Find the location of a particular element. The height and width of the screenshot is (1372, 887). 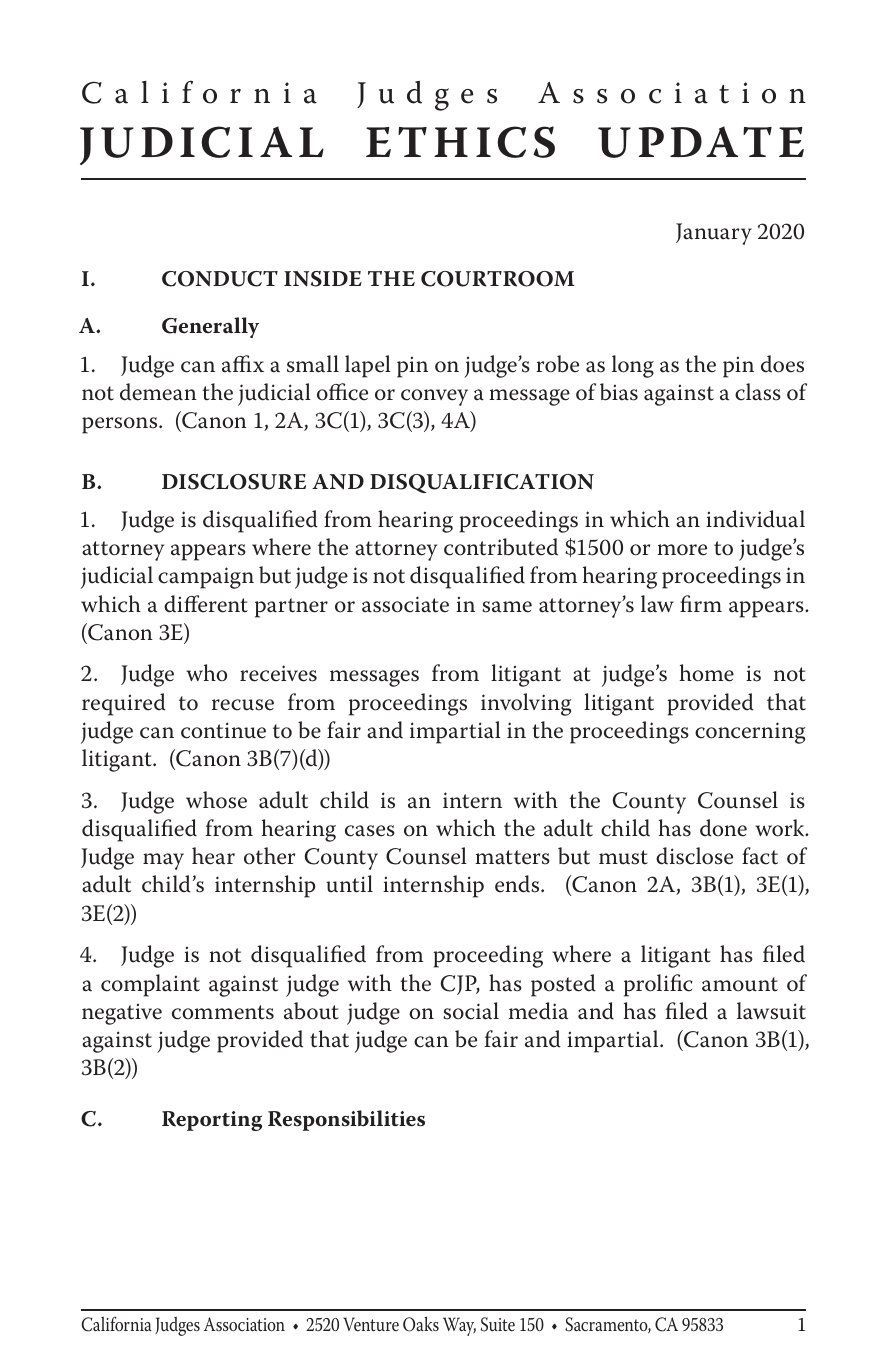

January is located at coordinates (714, 234).
